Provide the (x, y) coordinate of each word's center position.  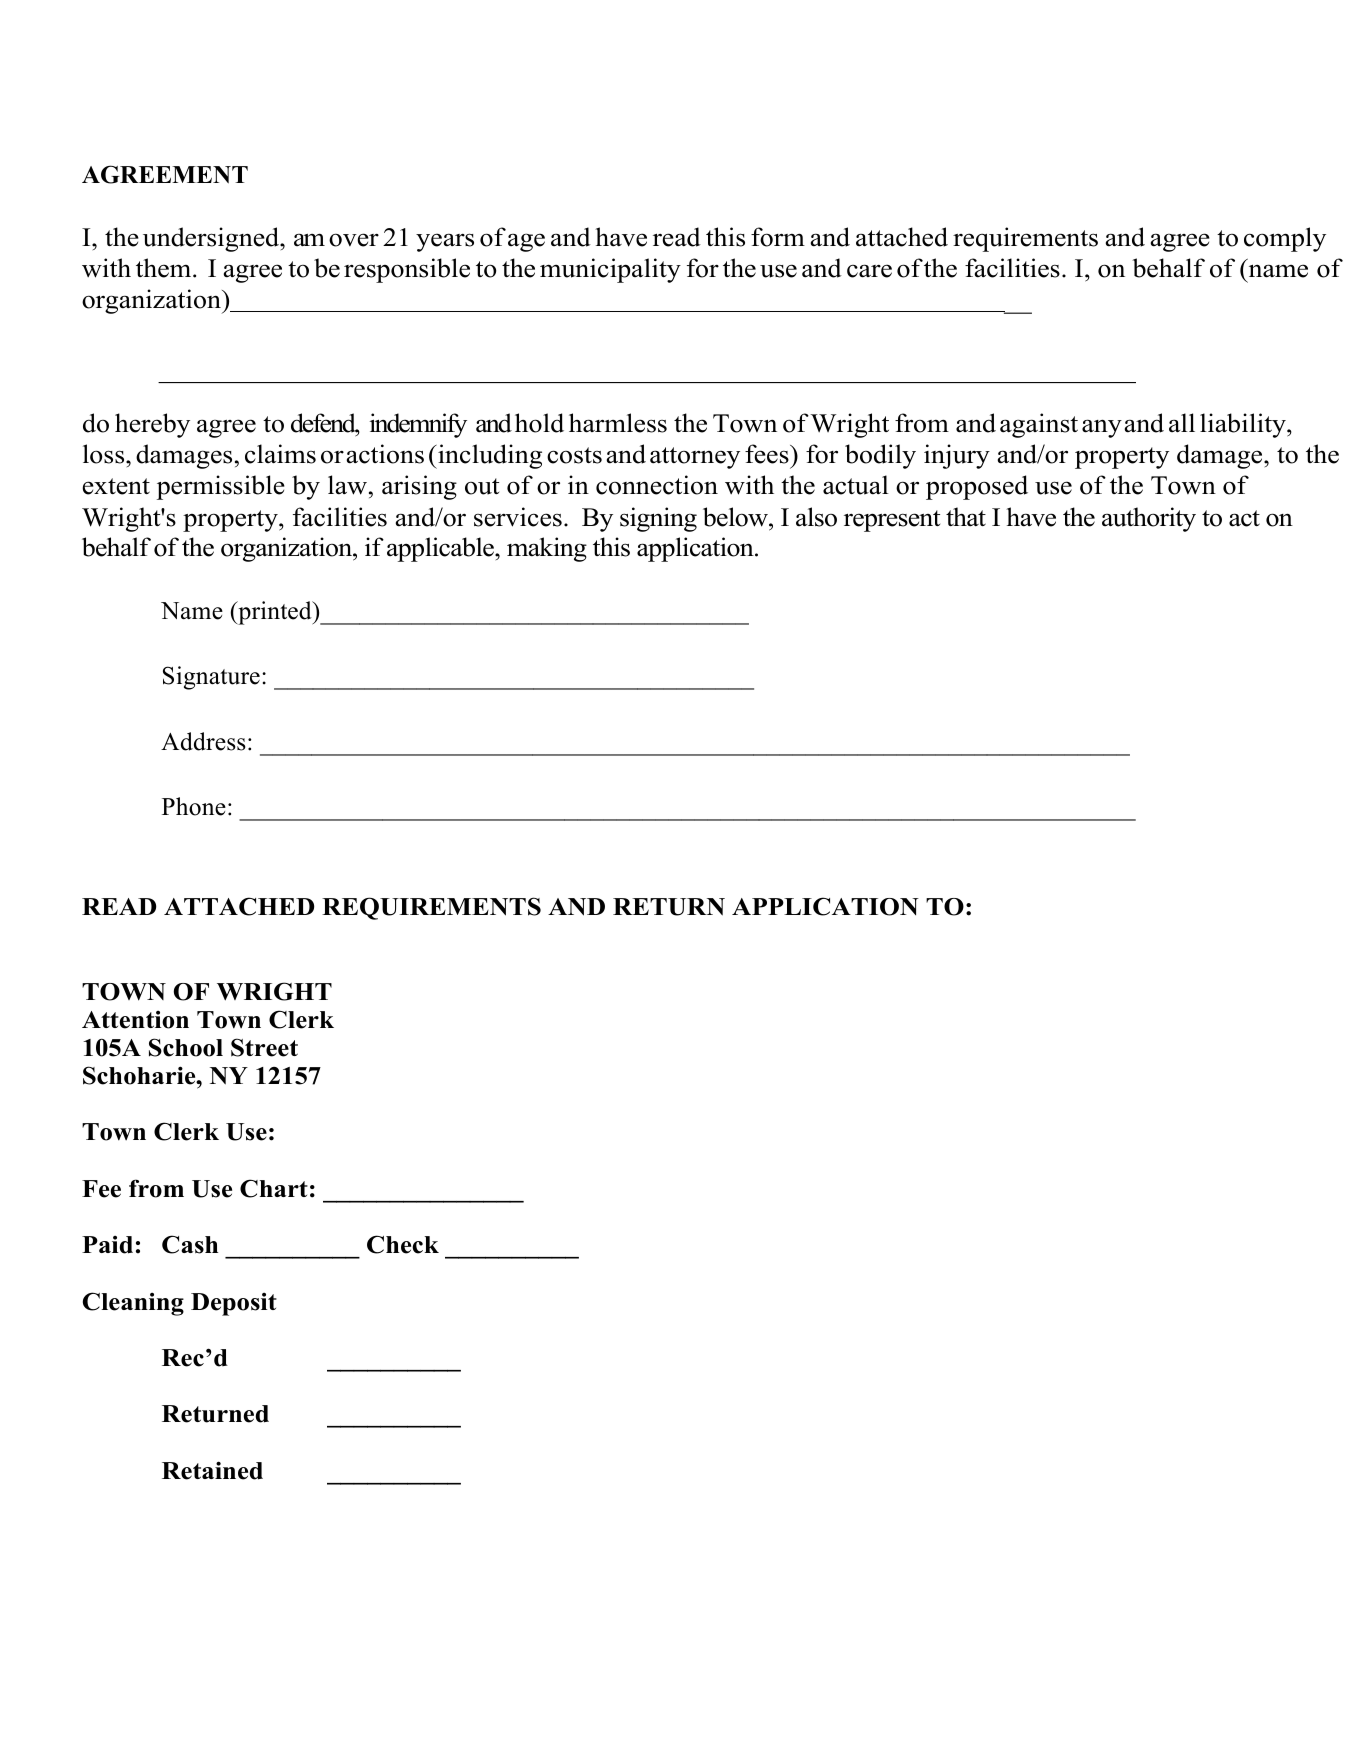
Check (403, 1244)
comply (1285, 239)
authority (1149, 519)
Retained (212, 1470)
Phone (194, 806)
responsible (407, 270)
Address (203, 741)
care (869, 271)
